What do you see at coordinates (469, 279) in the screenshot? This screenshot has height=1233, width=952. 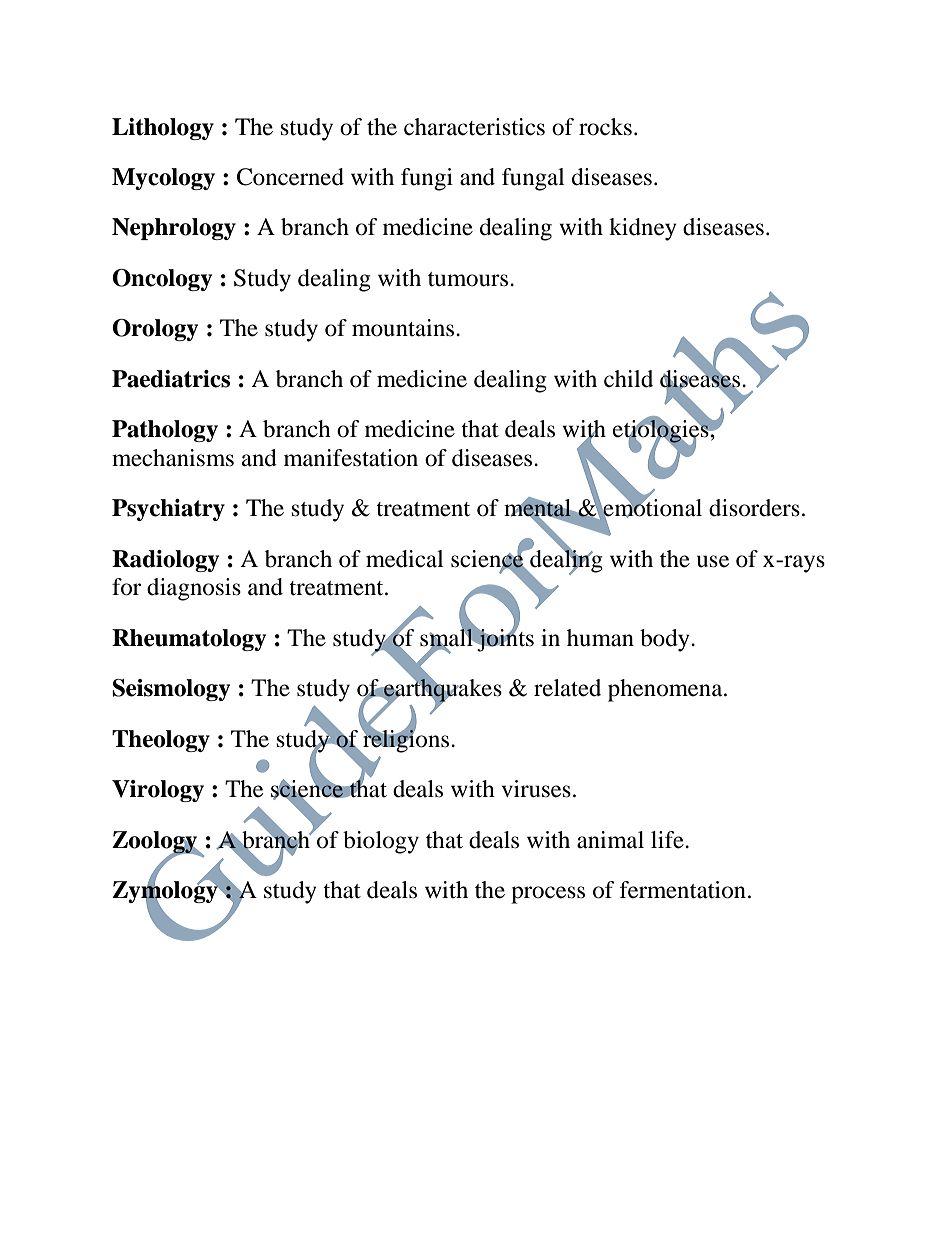 I see `tumours` at bounding box center [469, 279].
